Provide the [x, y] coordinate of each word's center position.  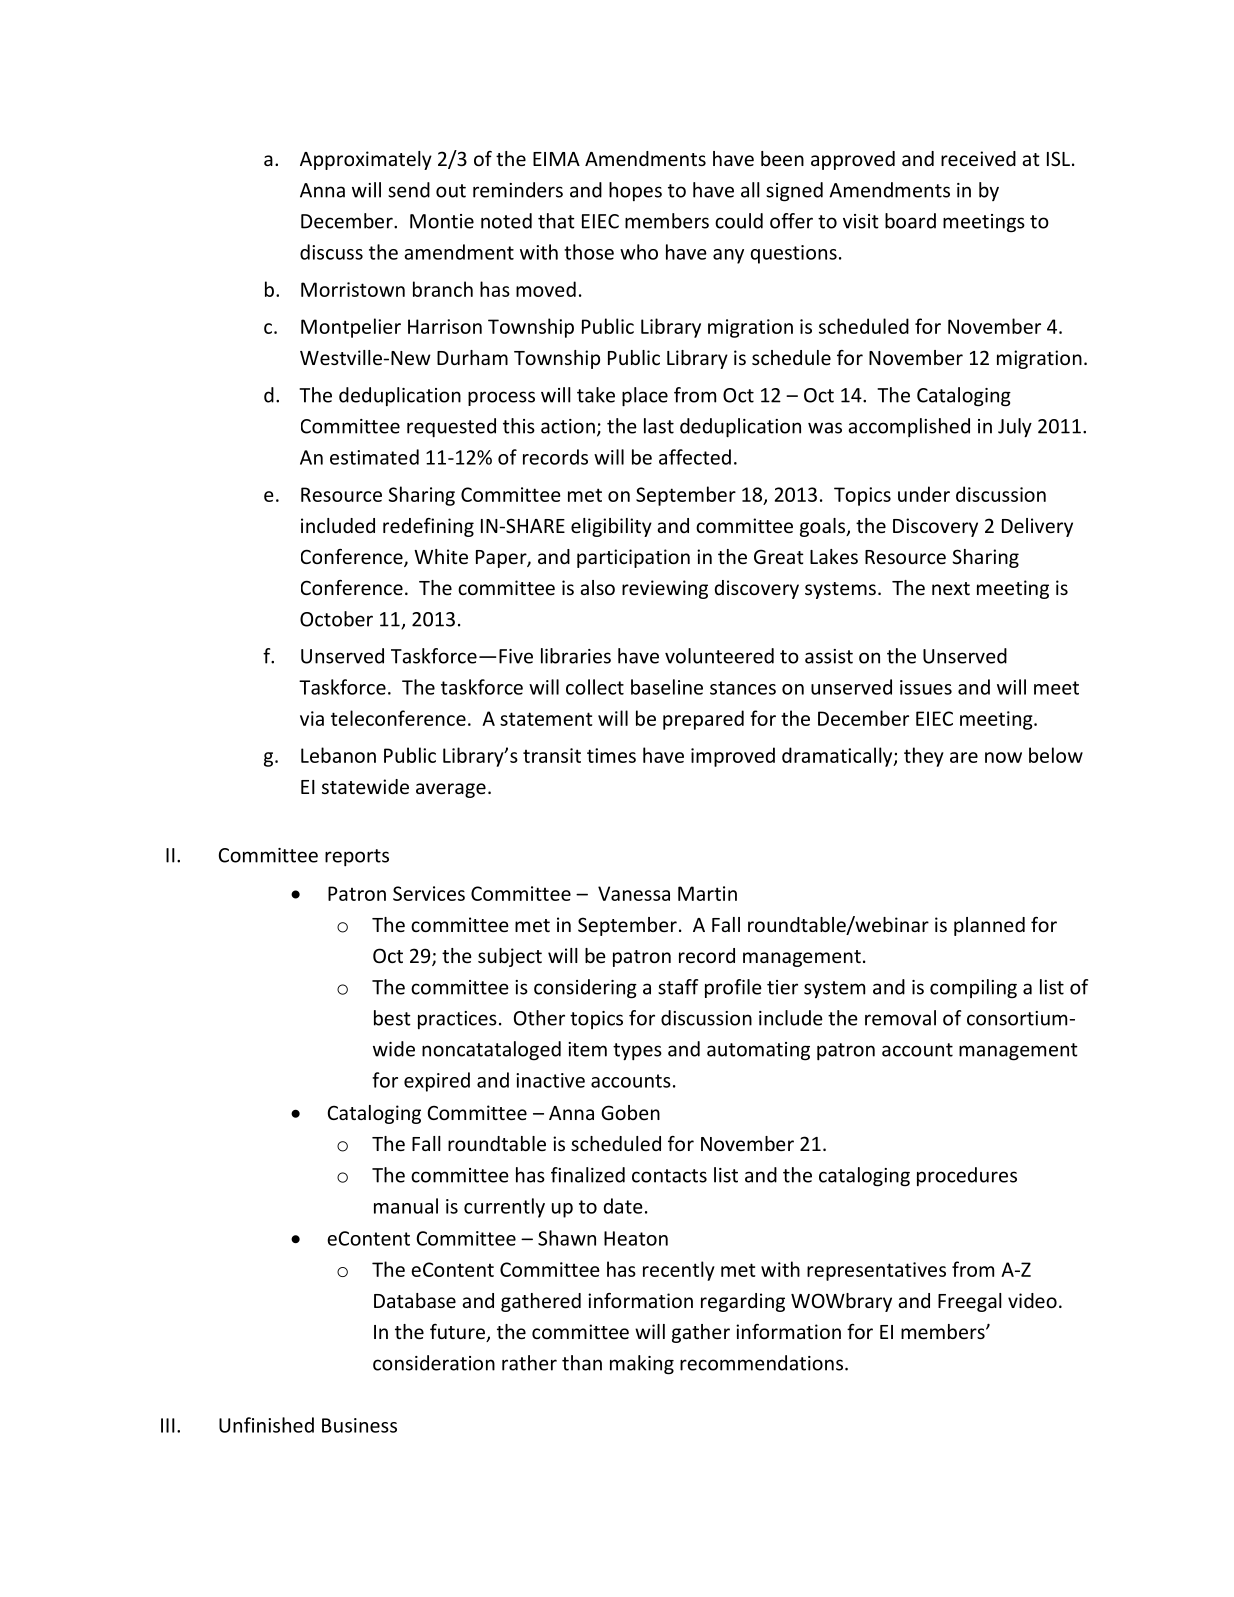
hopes [635, 191]
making [642, 1365]
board [910, 221]
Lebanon [338, 755]
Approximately [366, 160]
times [611, 755]
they [924, 757]
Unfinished [266, 1425]
